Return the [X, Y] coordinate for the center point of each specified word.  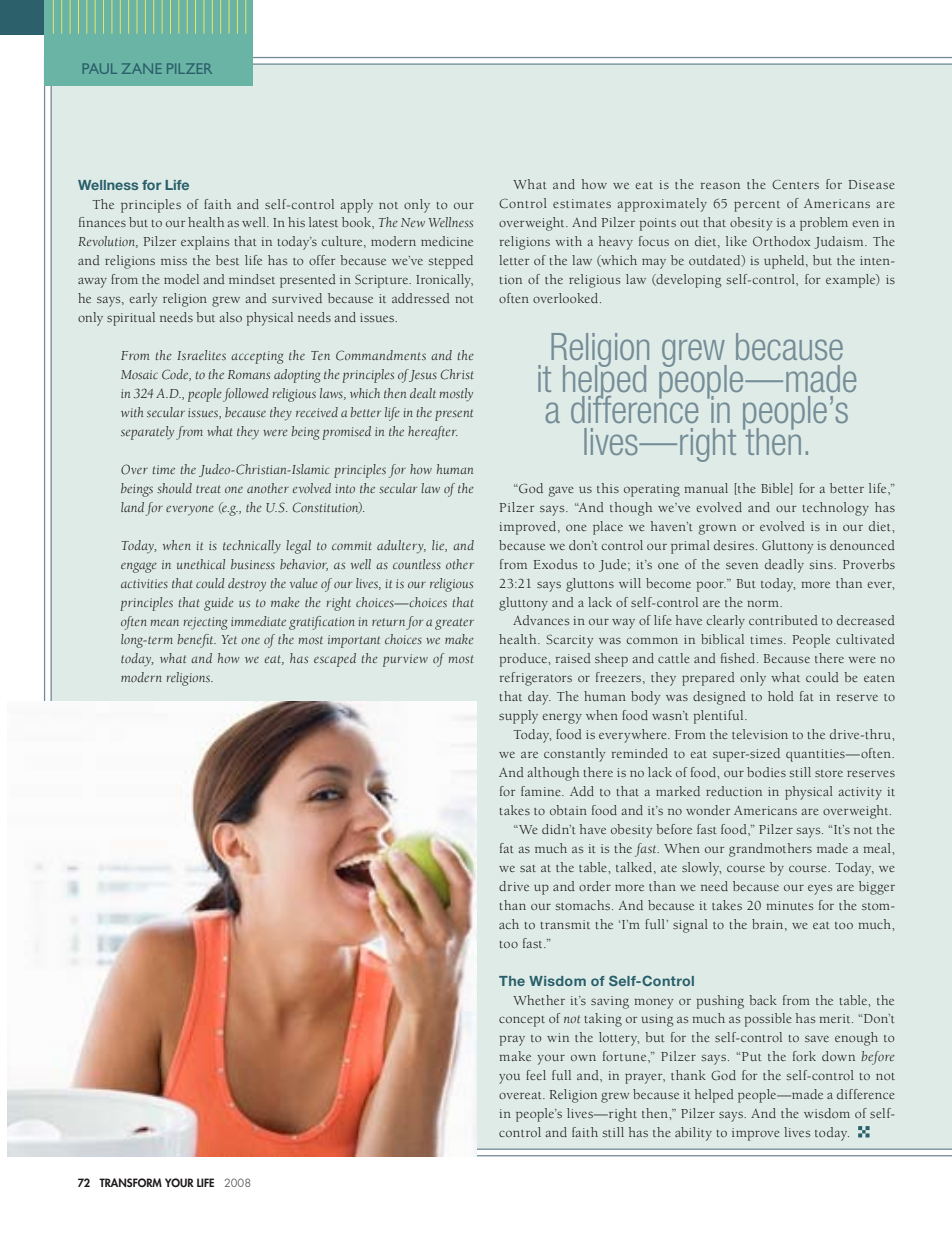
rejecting [205, 623]
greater [454, 624]
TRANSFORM [130, 1182]
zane [142, 68]
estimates [582, 203]
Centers [795, 185]
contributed [783, 620]
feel [536, 1075]
